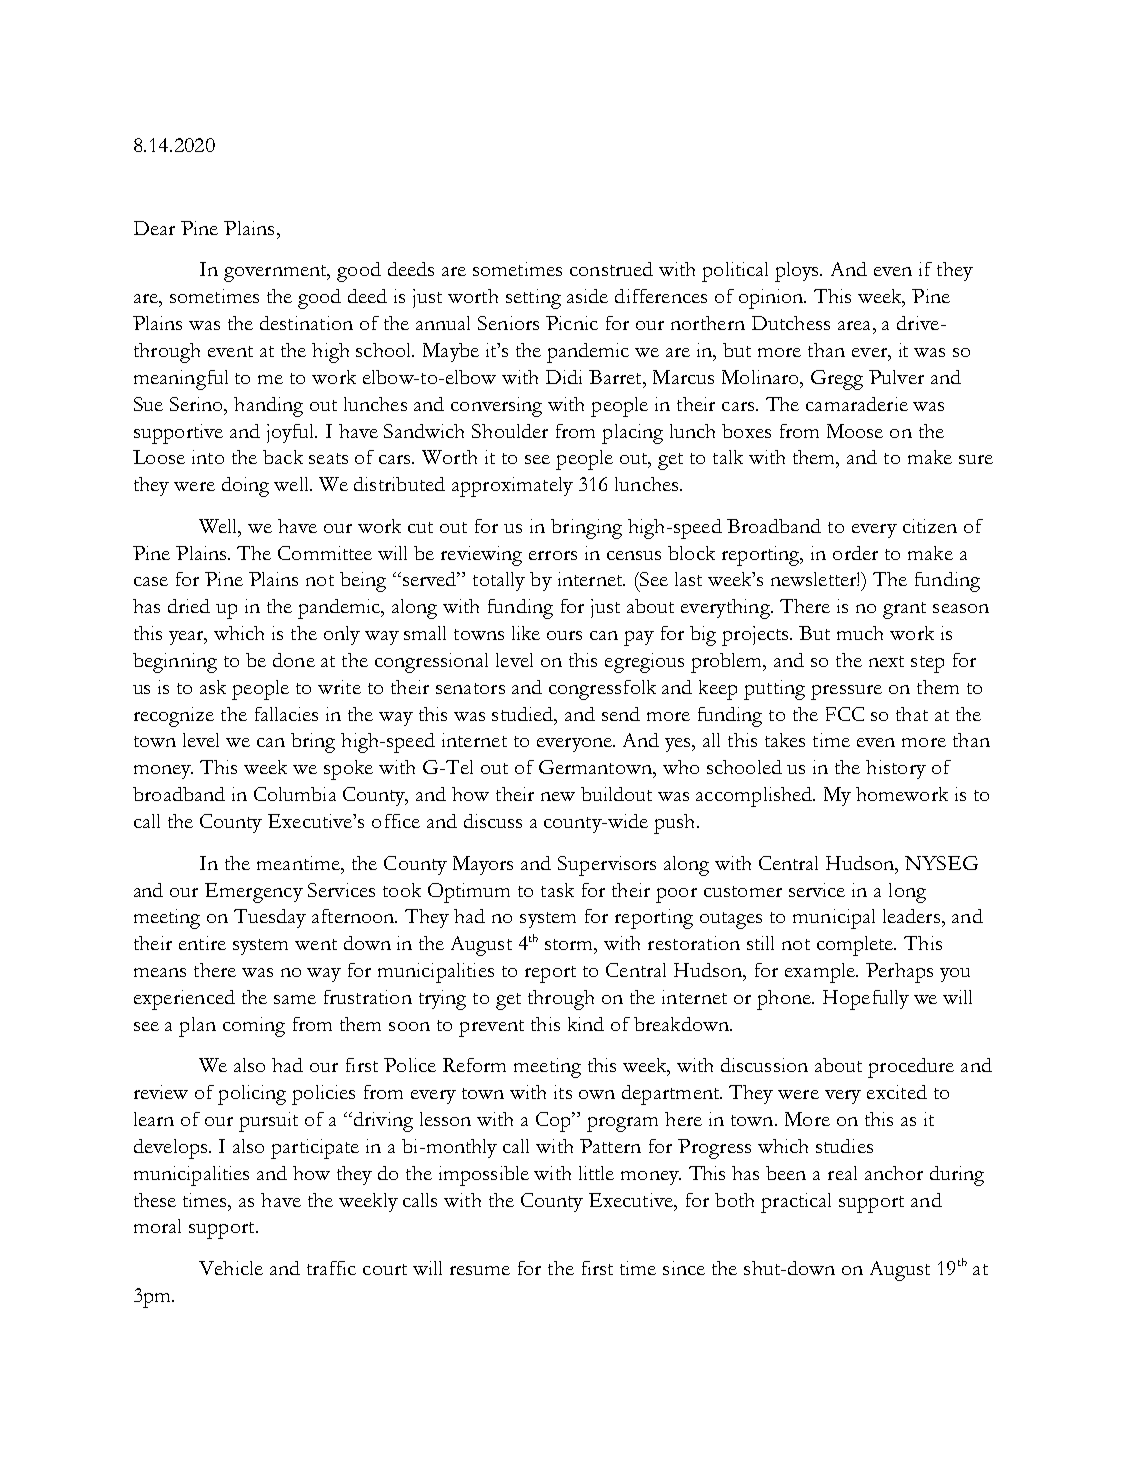 This image has height=1459, width=1128. What do you see at coordinates (798, 272) in the image?
I see `ploys` at bounding box center [798, 272].
